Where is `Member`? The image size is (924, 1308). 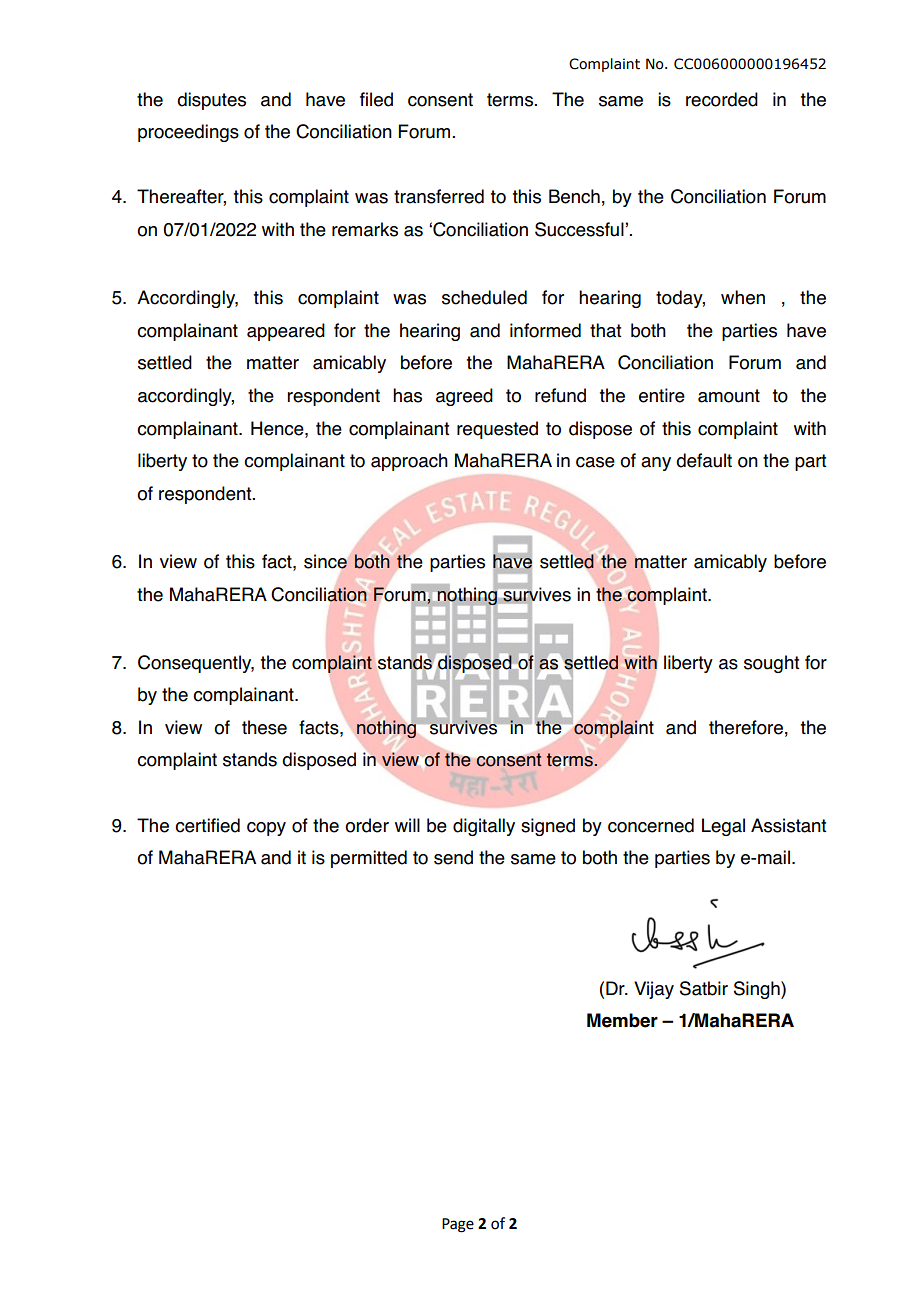
Member is located at coordinates (622, 1020).
